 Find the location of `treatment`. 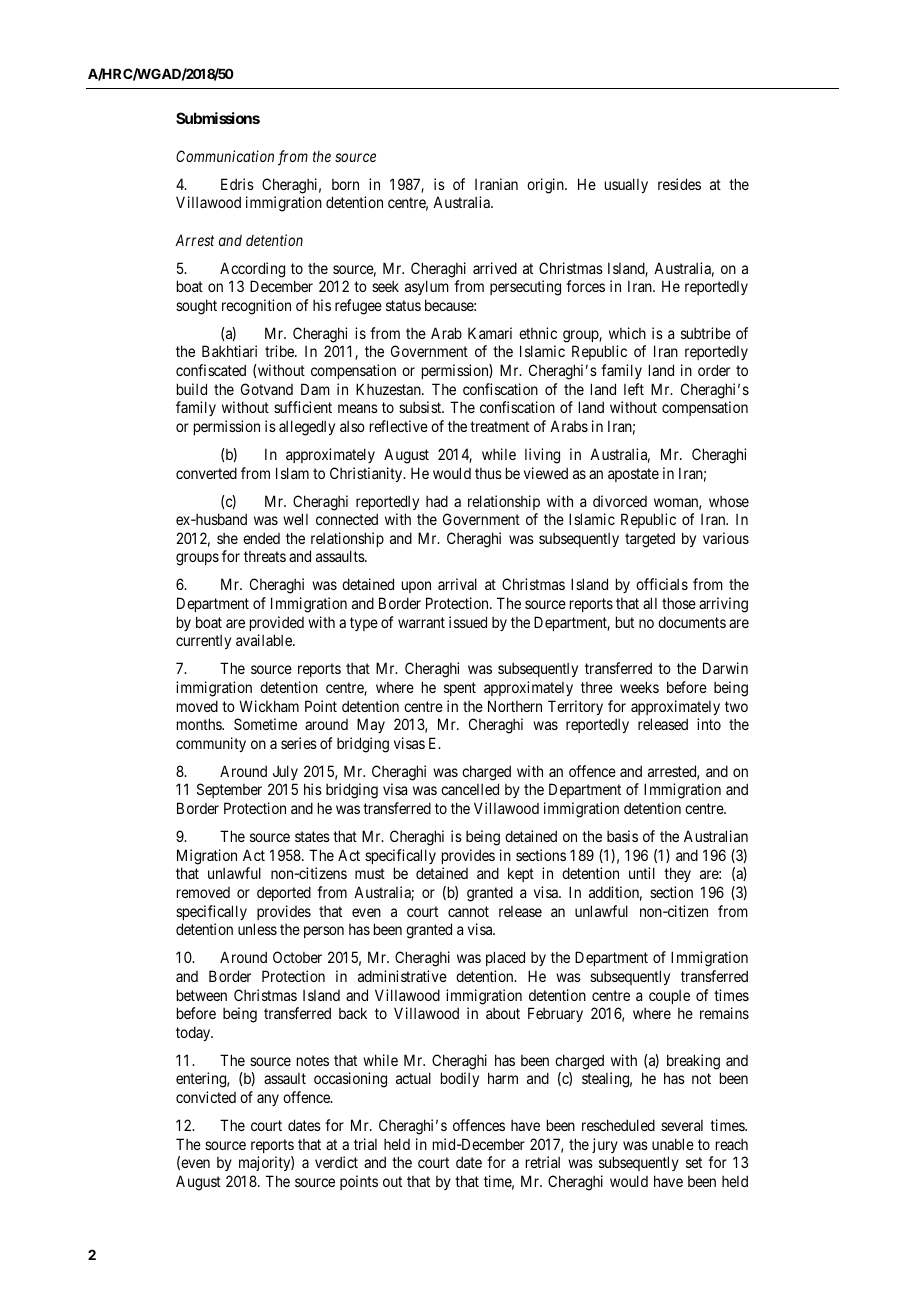

treatment is located at coordinates (499, 426).
